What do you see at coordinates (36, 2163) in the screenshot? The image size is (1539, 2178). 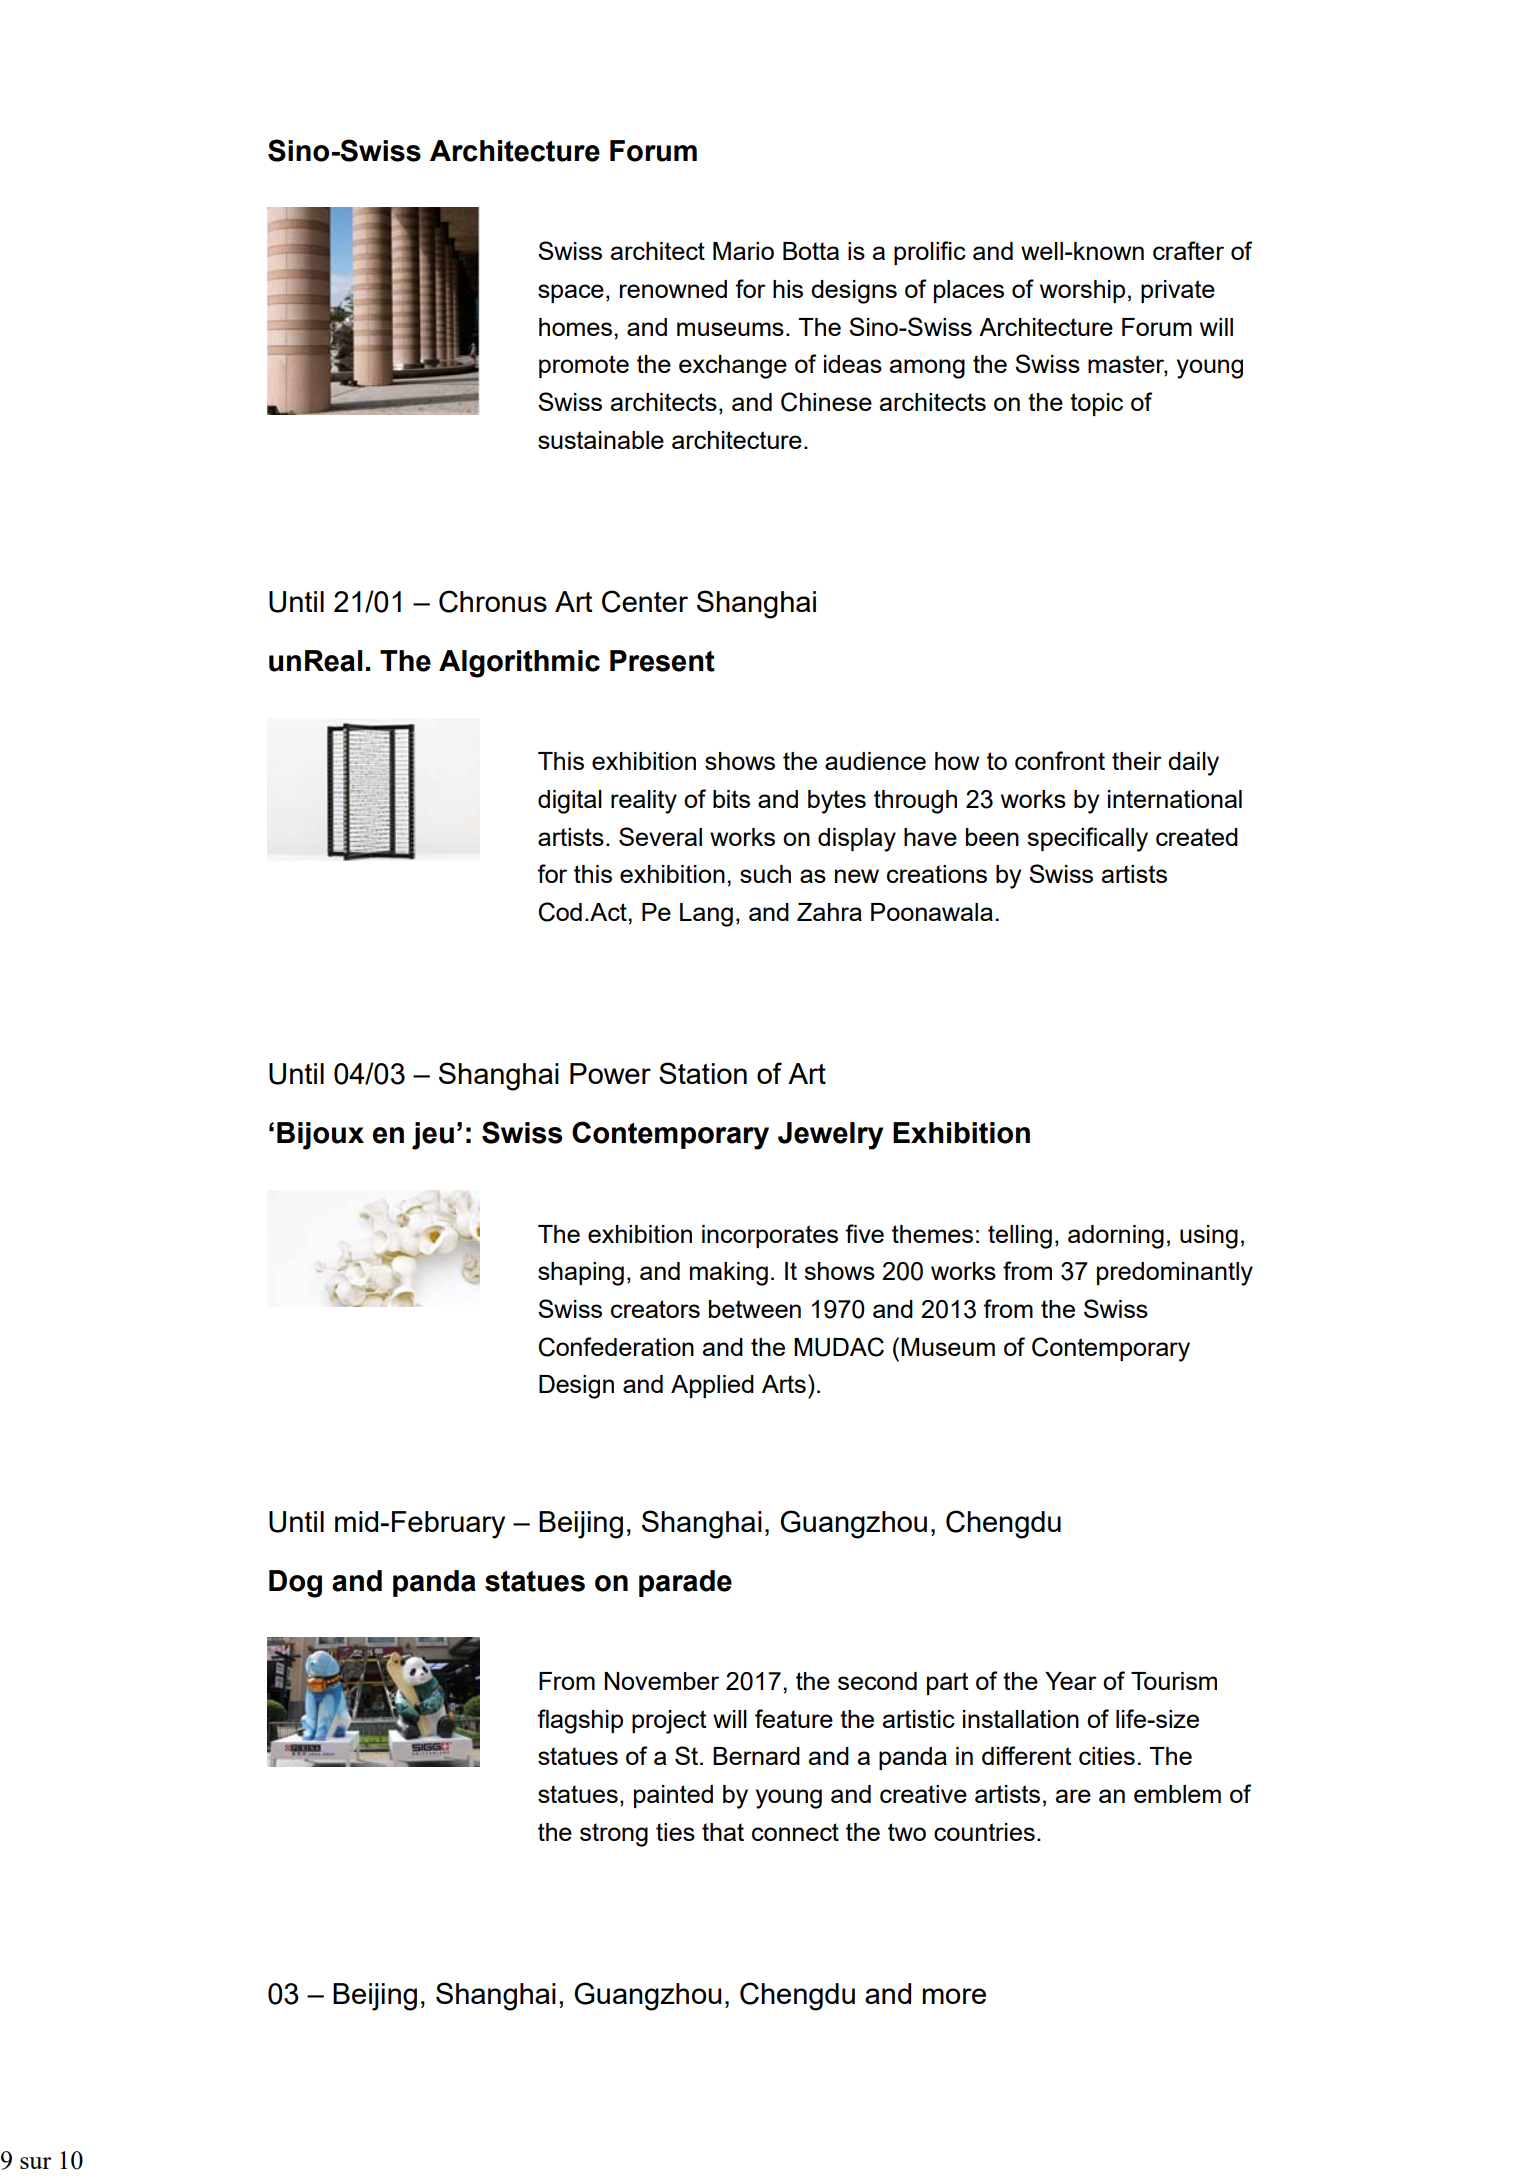 I see `sur` at bounding box center [36, 2163].
